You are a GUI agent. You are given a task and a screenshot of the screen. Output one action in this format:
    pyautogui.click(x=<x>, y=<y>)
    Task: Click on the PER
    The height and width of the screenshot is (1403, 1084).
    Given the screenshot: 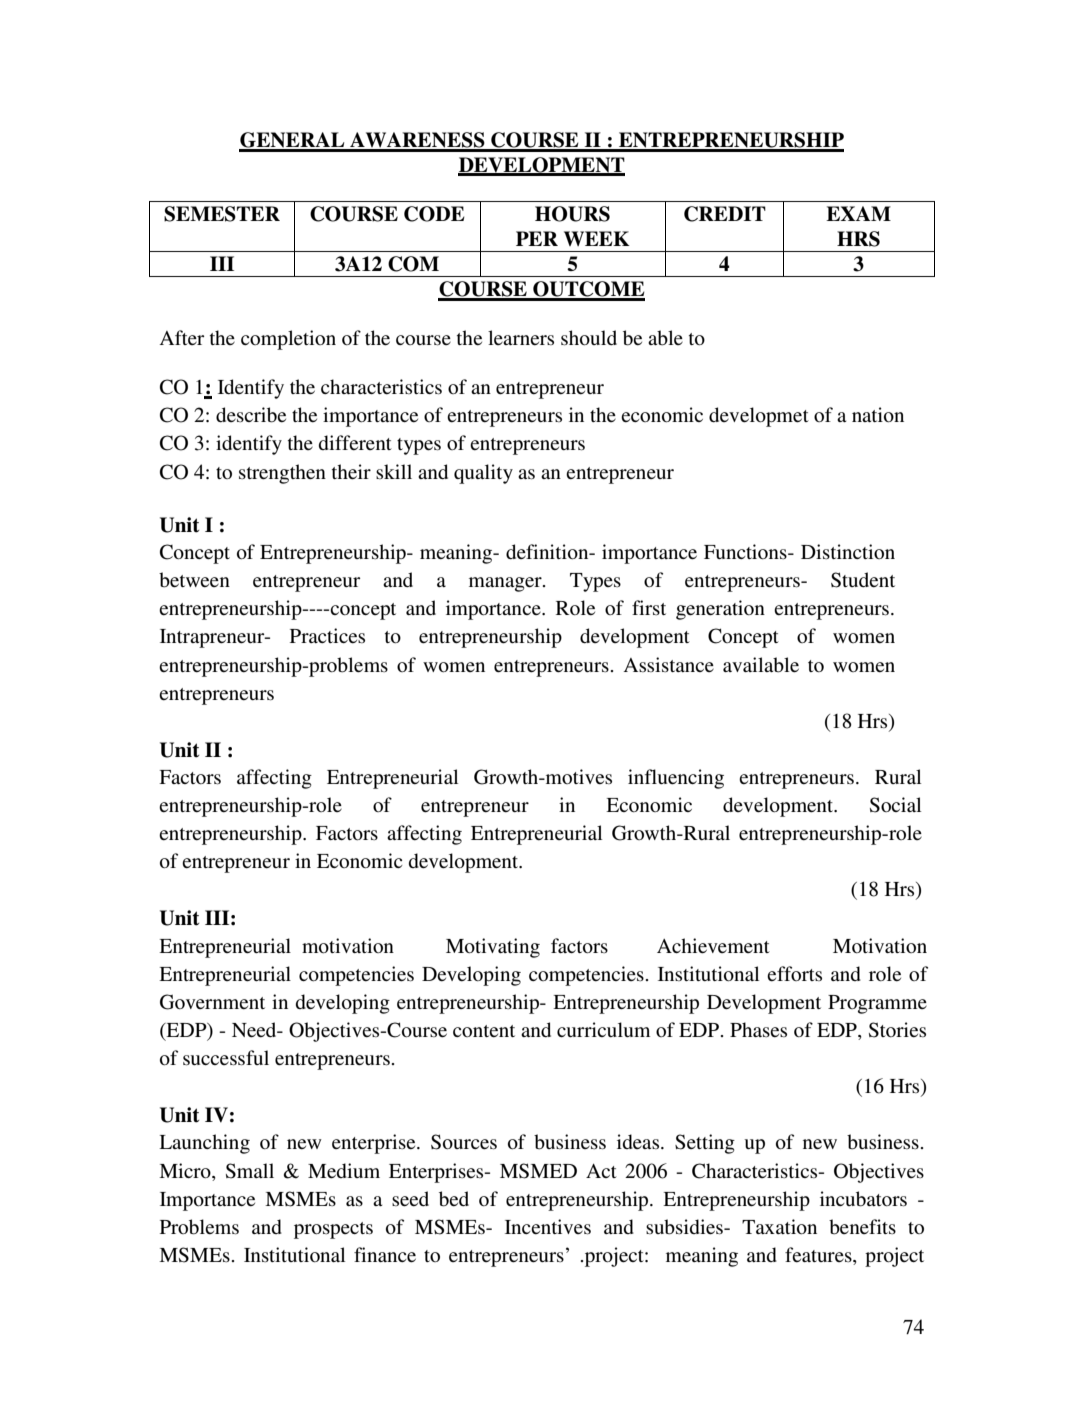 What is the action you would take?
    pyautogui.click(x=537, y=238)
